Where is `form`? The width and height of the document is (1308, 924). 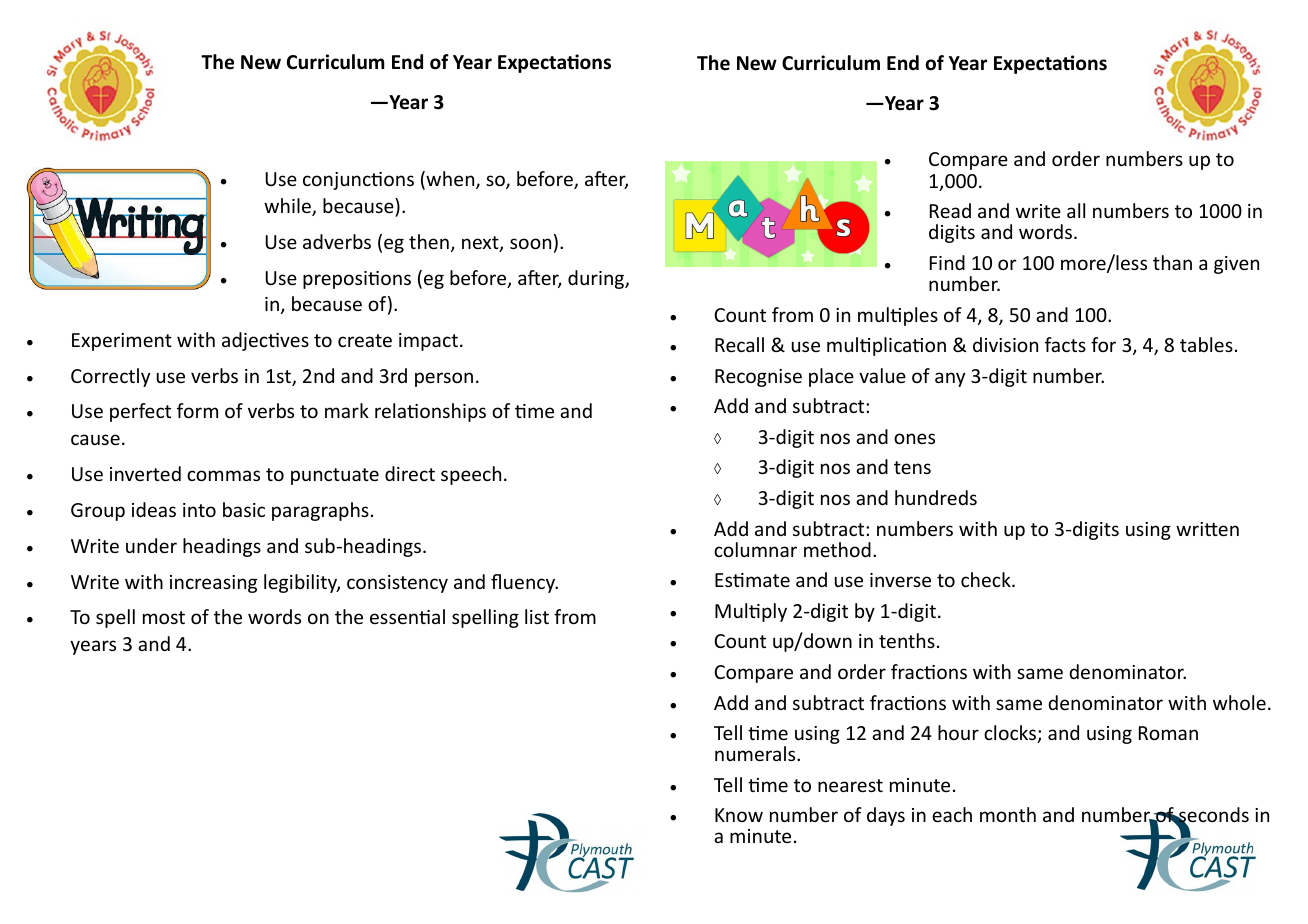
form is located at coordinates (197, 410).
